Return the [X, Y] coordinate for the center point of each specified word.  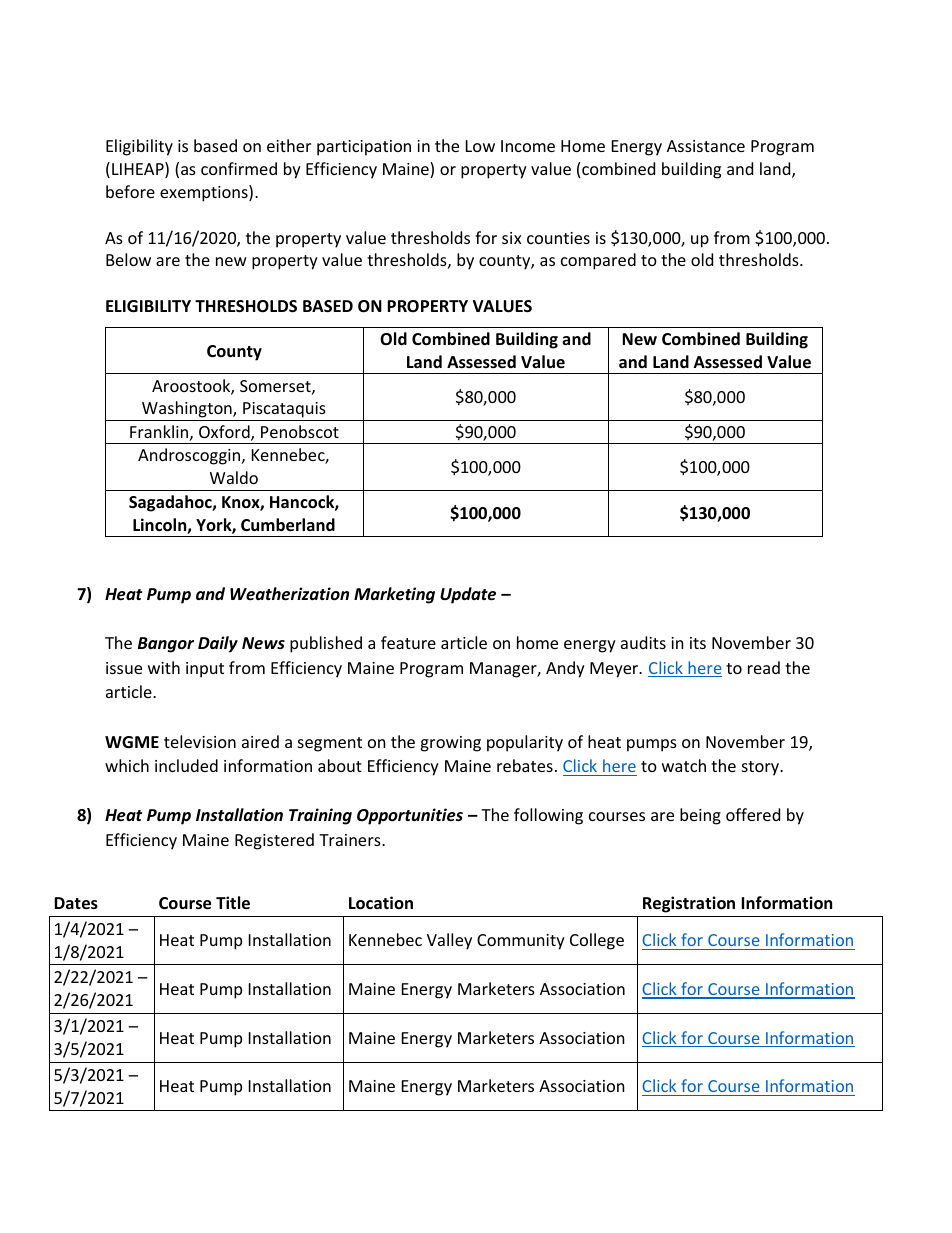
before [130, 191]
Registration [689, 904]
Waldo [234, 477]
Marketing [394, 595]
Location [381, 903]
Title [233, 903]
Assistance [706, 146]
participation [364, 148]
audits [643, 642]
